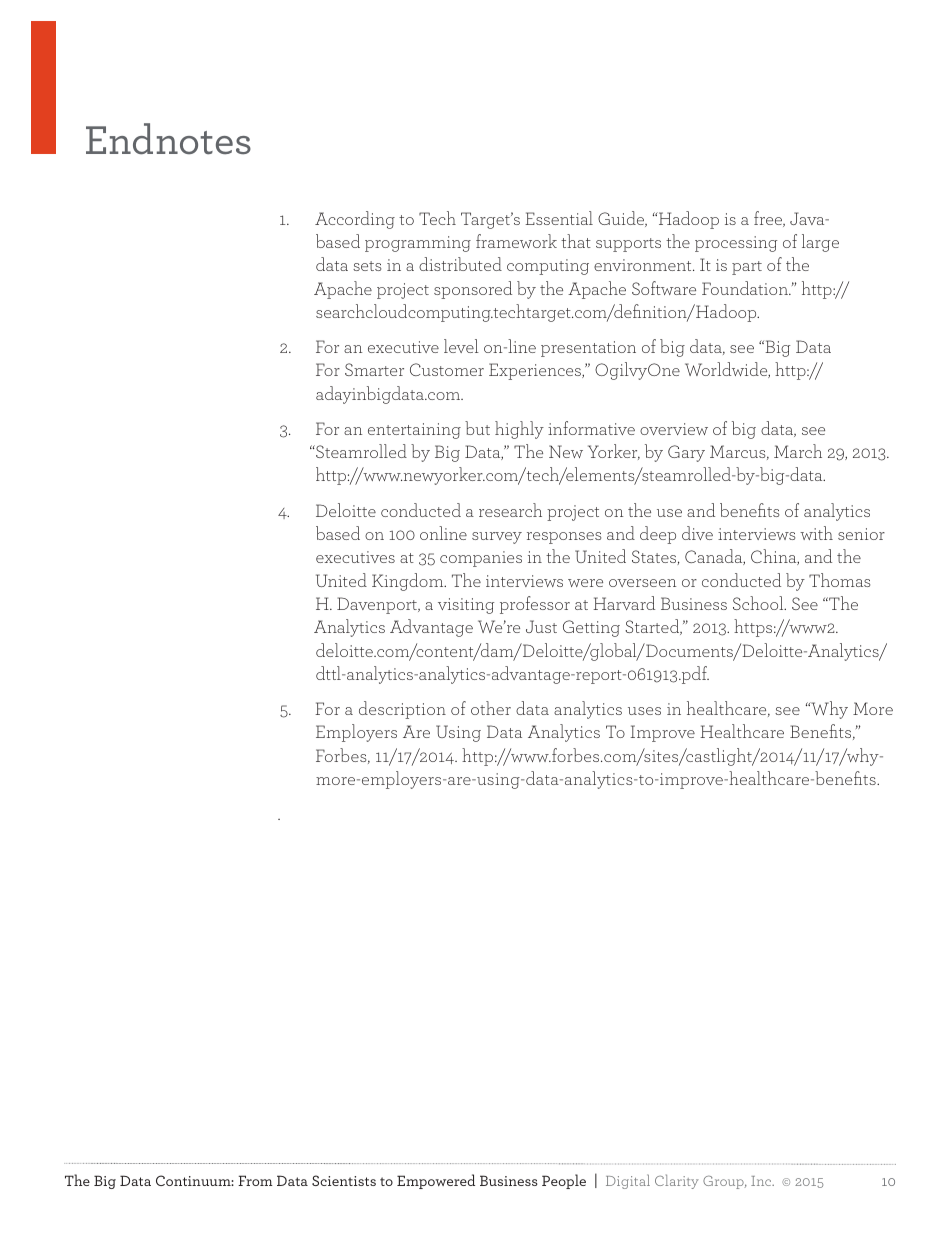 This screenshot has height=1233, width=952. What do you see at coordinates (798, 451) in the screenshot?
I see `March` at bounding box center [798, 451].
